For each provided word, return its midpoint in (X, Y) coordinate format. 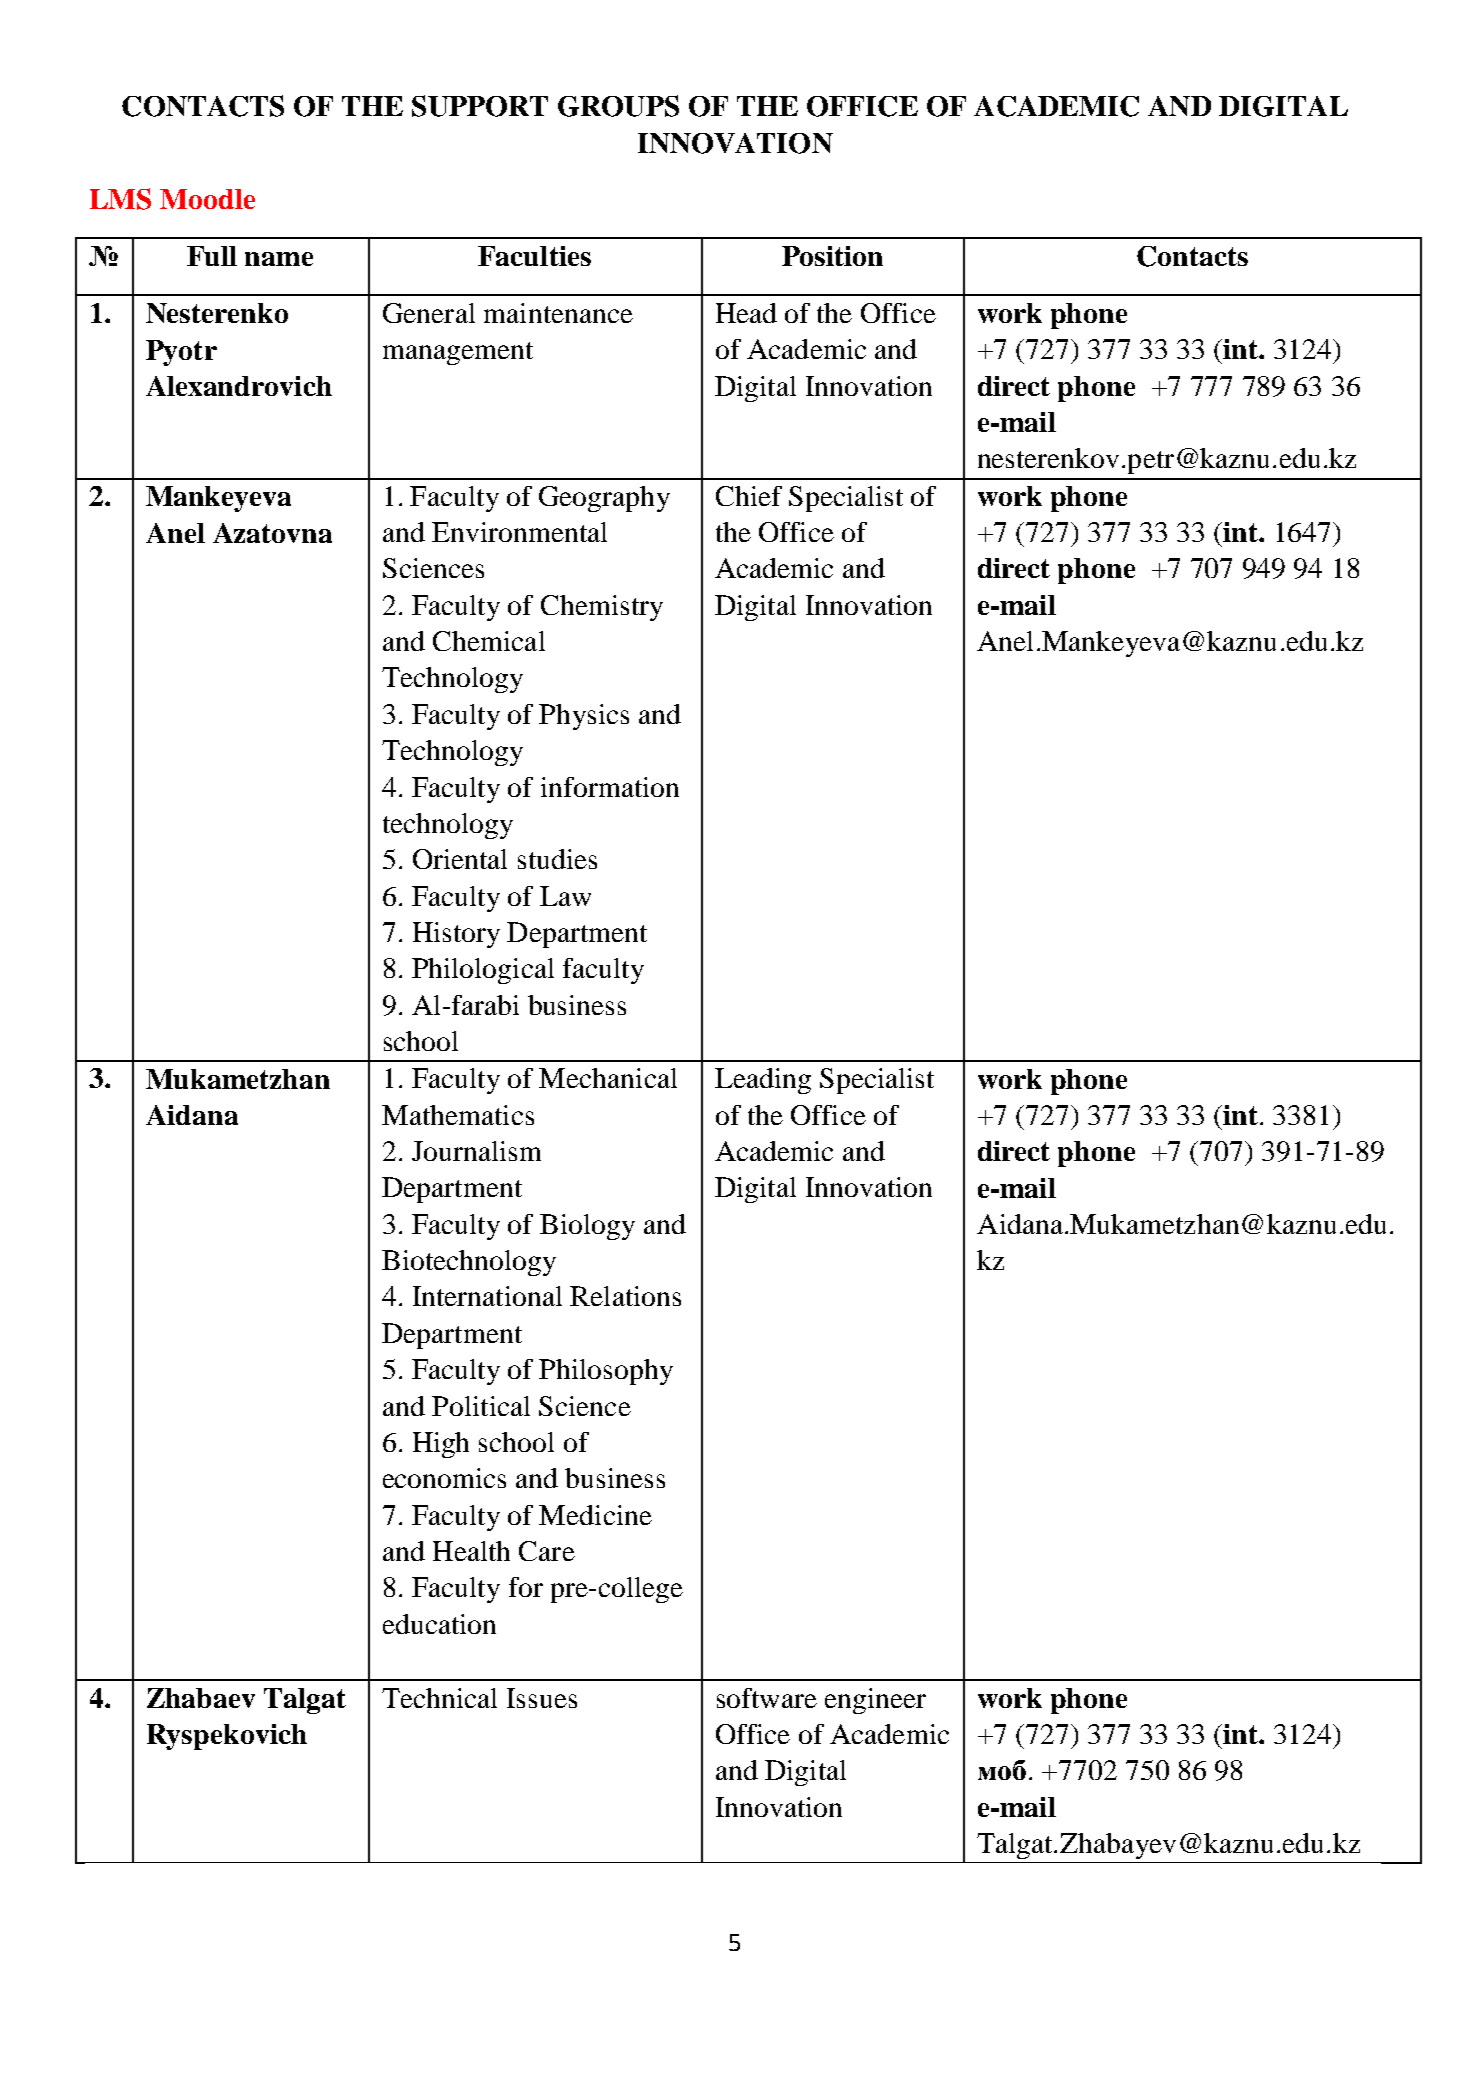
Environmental (519, 532)
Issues (542, 1698)
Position (832, 256)
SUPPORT (480, 106)
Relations (625, 1296)
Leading (763, 1081)
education (439, 1624)
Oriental (460, 859)
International (487, 1296)
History (456, 935)
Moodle (207, 199)
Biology (587, 1227)
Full (212, 256)
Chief (749, 496)
